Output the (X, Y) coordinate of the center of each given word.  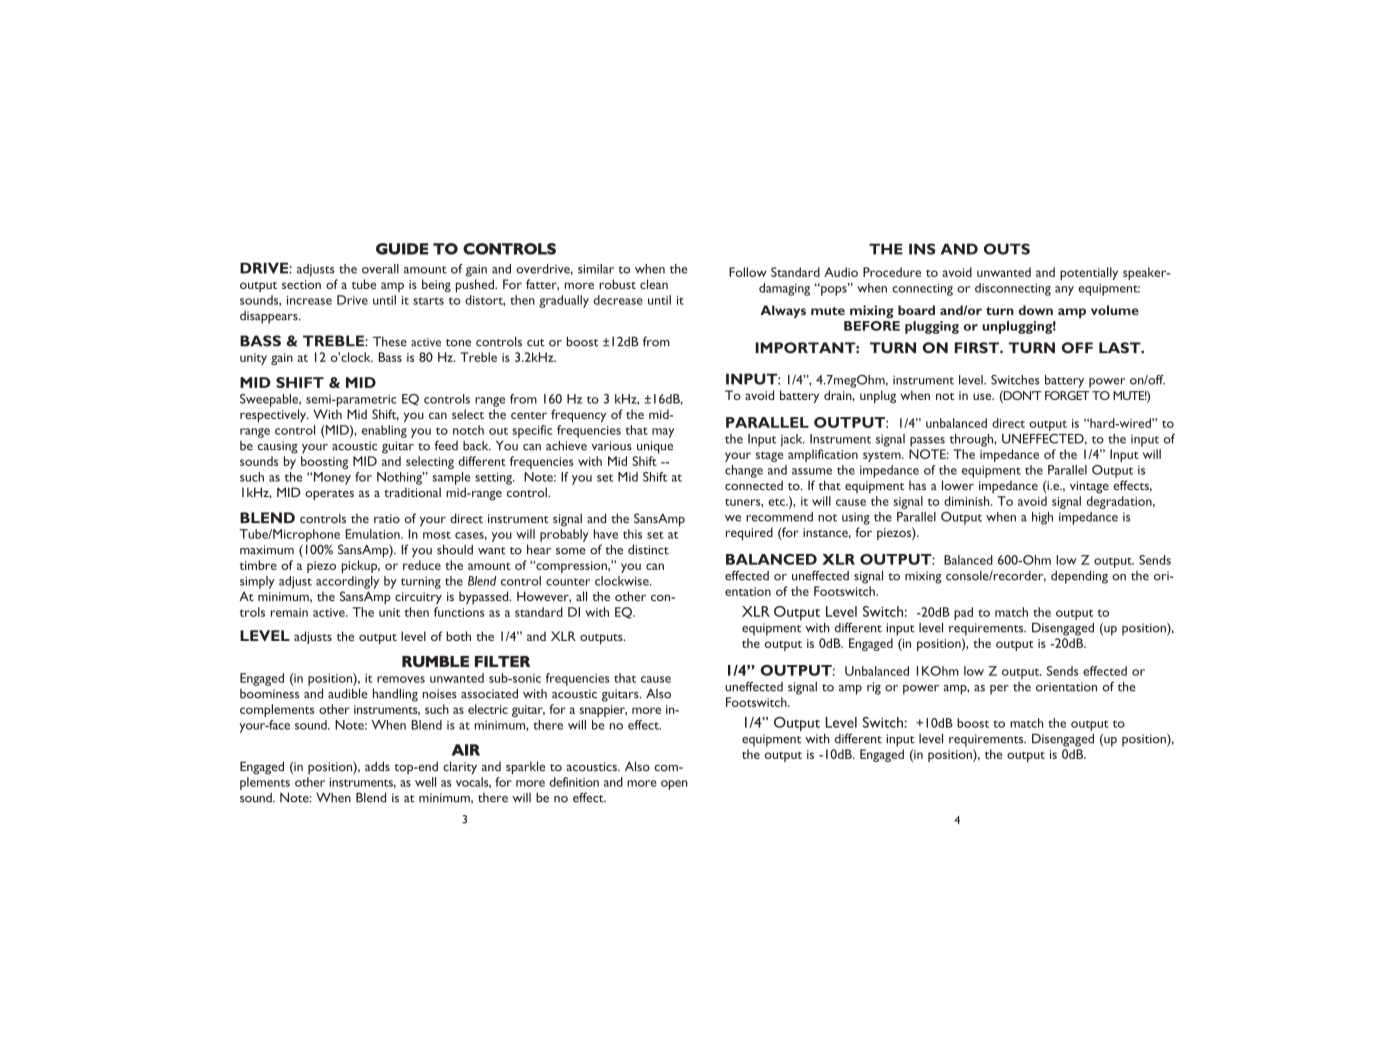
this (632, 534)
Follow (748, 272)
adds (377, 766)
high (1042, 518)
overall (380, 269)
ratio (387, 518)
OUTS (1007, 249)
